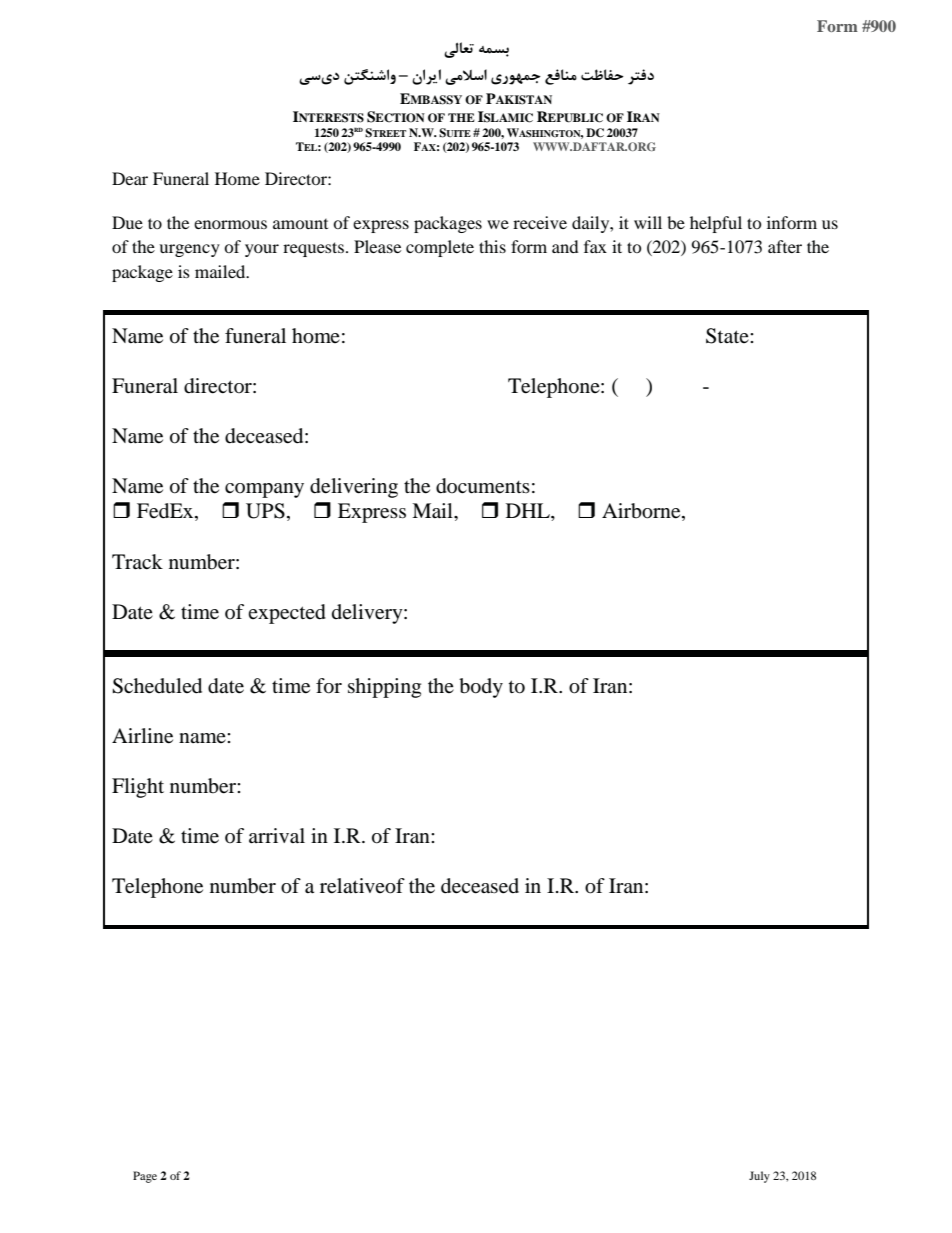 This screenshot has width=952, height=1233. What do you see at coordinates (145, 1177) in the screenshot?
I see `Page` at bounding box center [145, 1177].
